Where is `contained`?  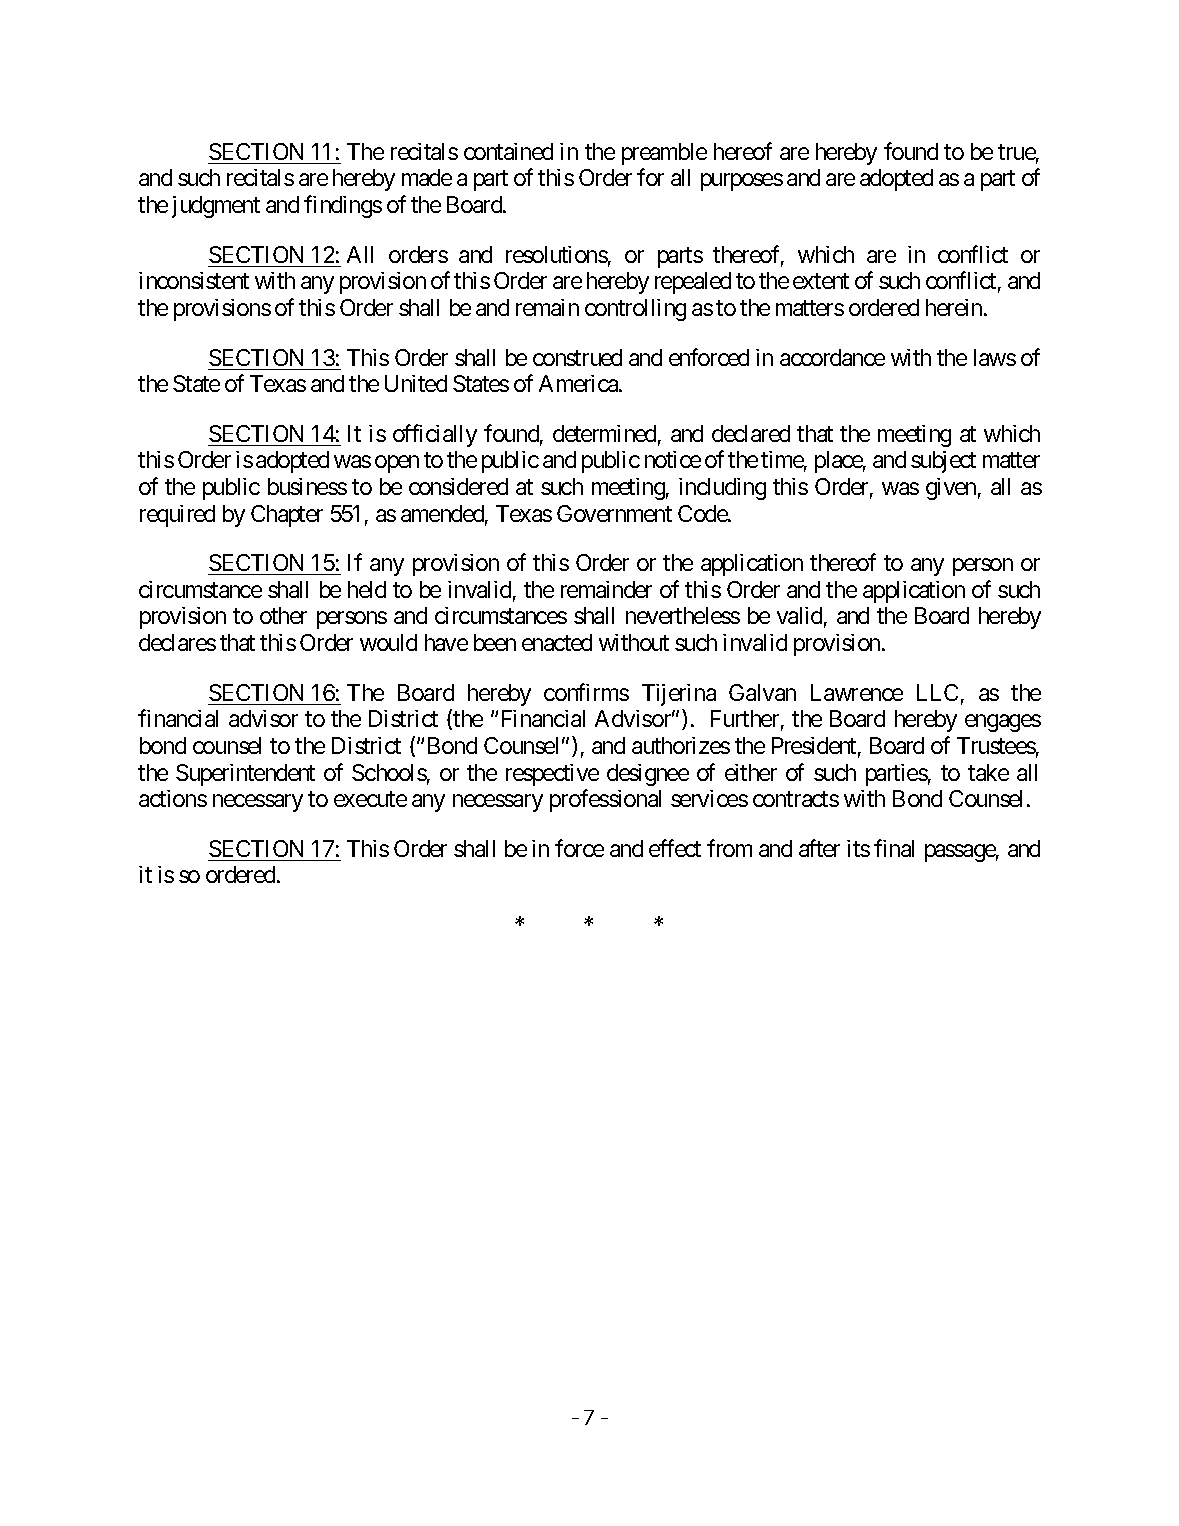
contained is located at coordinates (508, 151).
